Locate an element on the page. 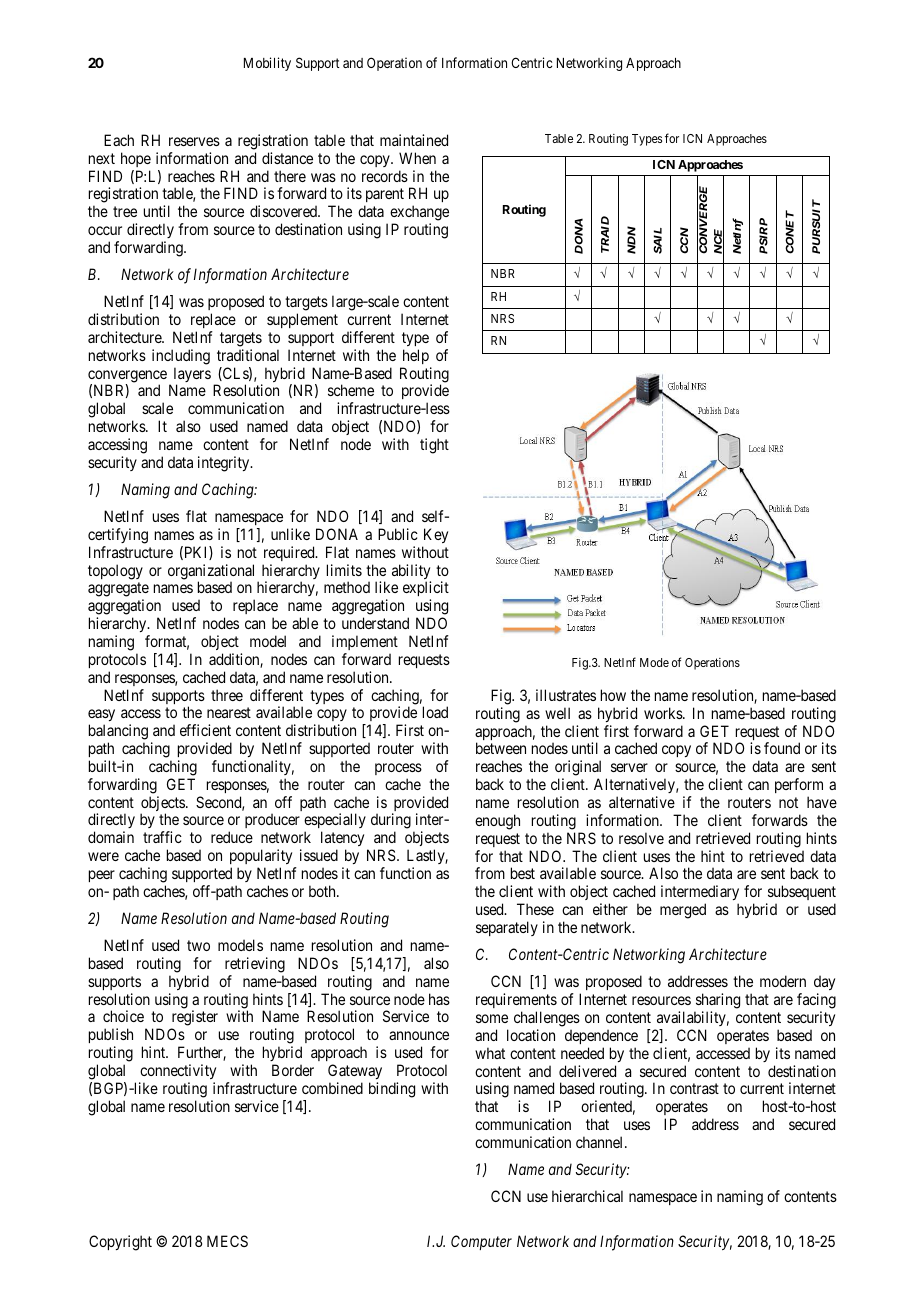 The width and height of the page is (924, 1307). When is located at coordinates (417, 158).
